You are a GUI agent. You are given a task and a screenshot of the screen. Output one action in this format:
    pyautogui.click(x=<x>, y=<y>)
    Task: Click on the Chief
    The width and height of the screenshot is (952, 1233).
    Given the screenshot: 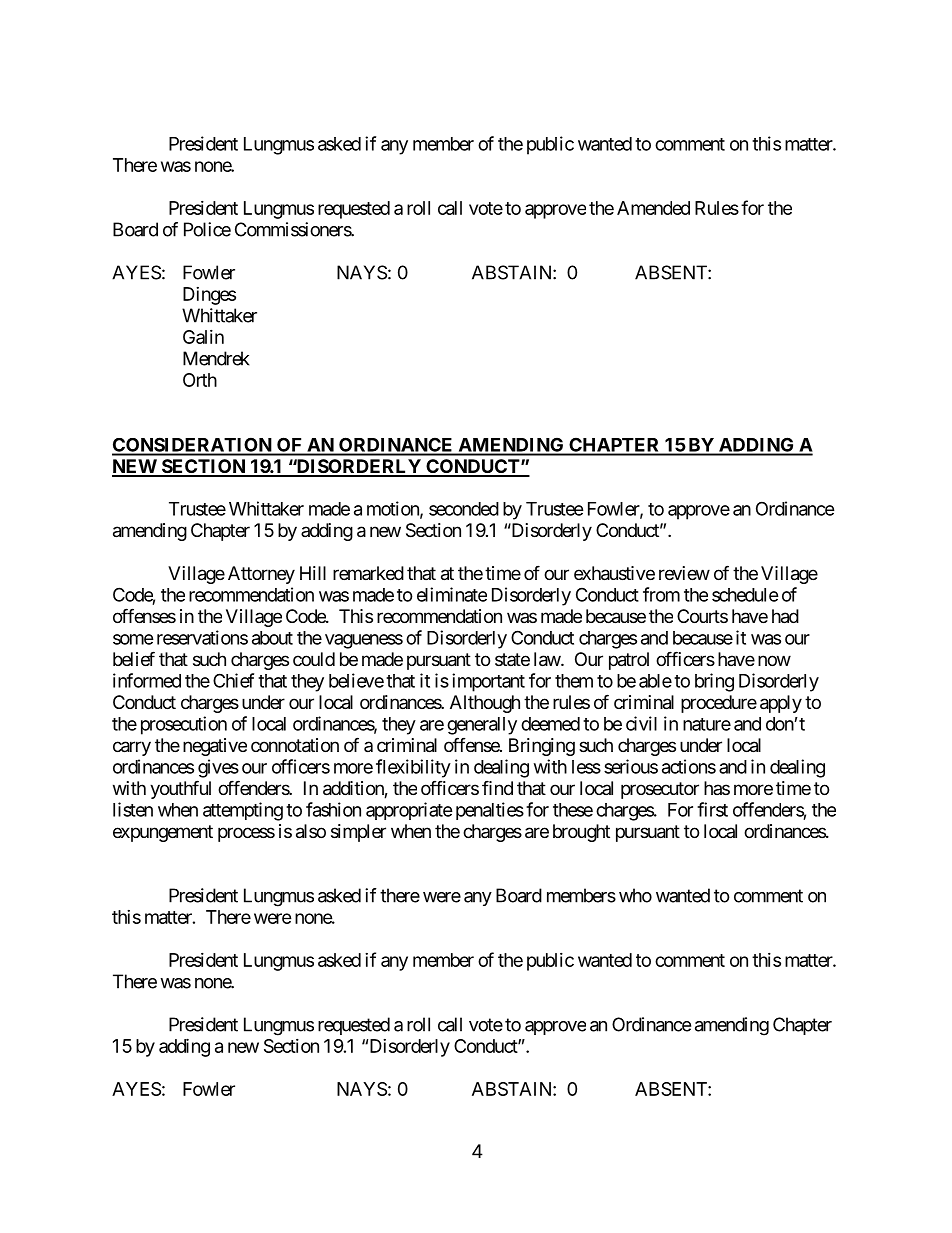 What is the action you would take?
    pyautogui.click(x=233, y=680)
